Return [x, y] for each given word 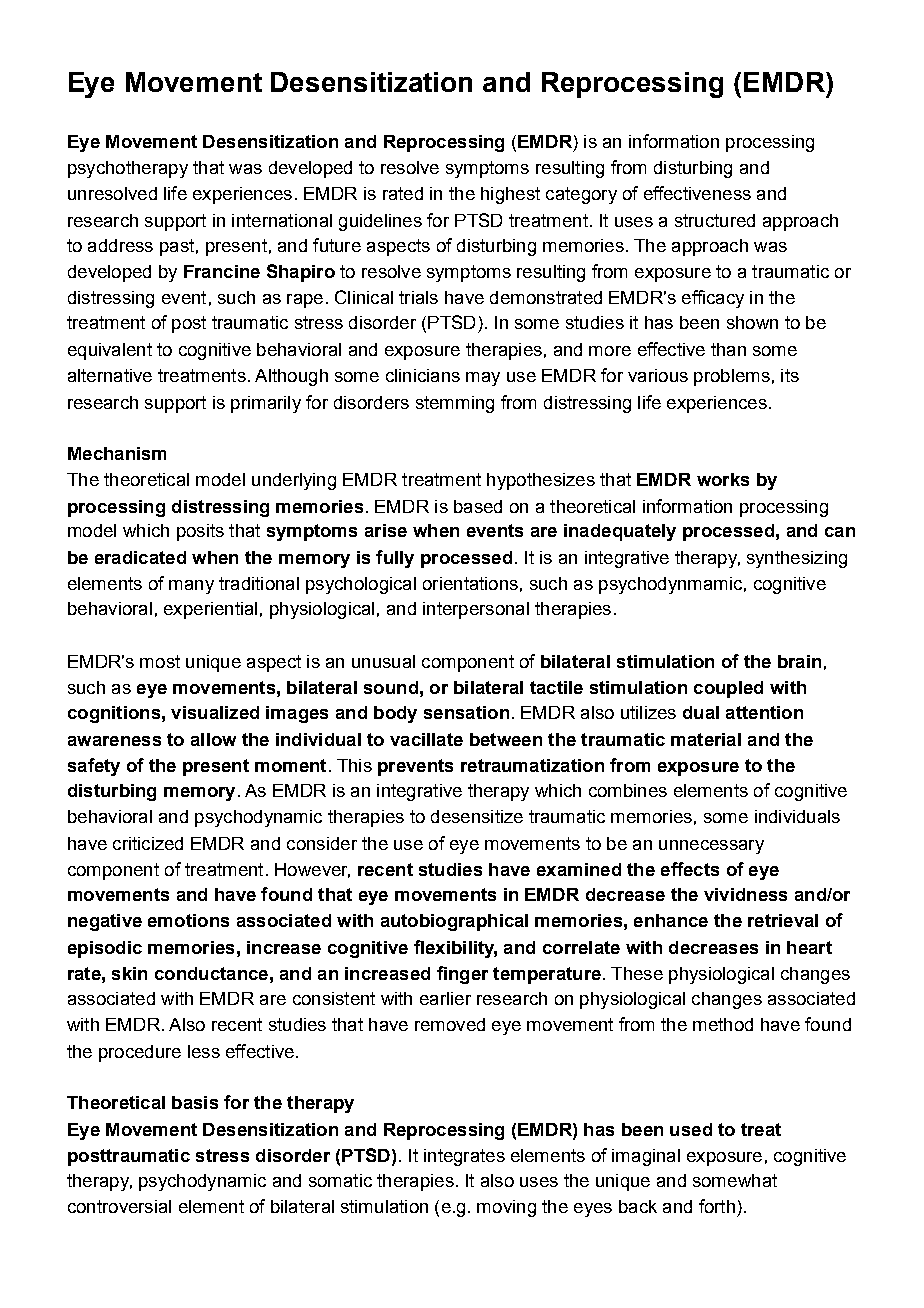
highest [510, 195]
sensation [466, 712]
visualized [215, 712]
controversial [119, 1206]
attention [764, 712]
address [120, 245]
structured [715, 220]
